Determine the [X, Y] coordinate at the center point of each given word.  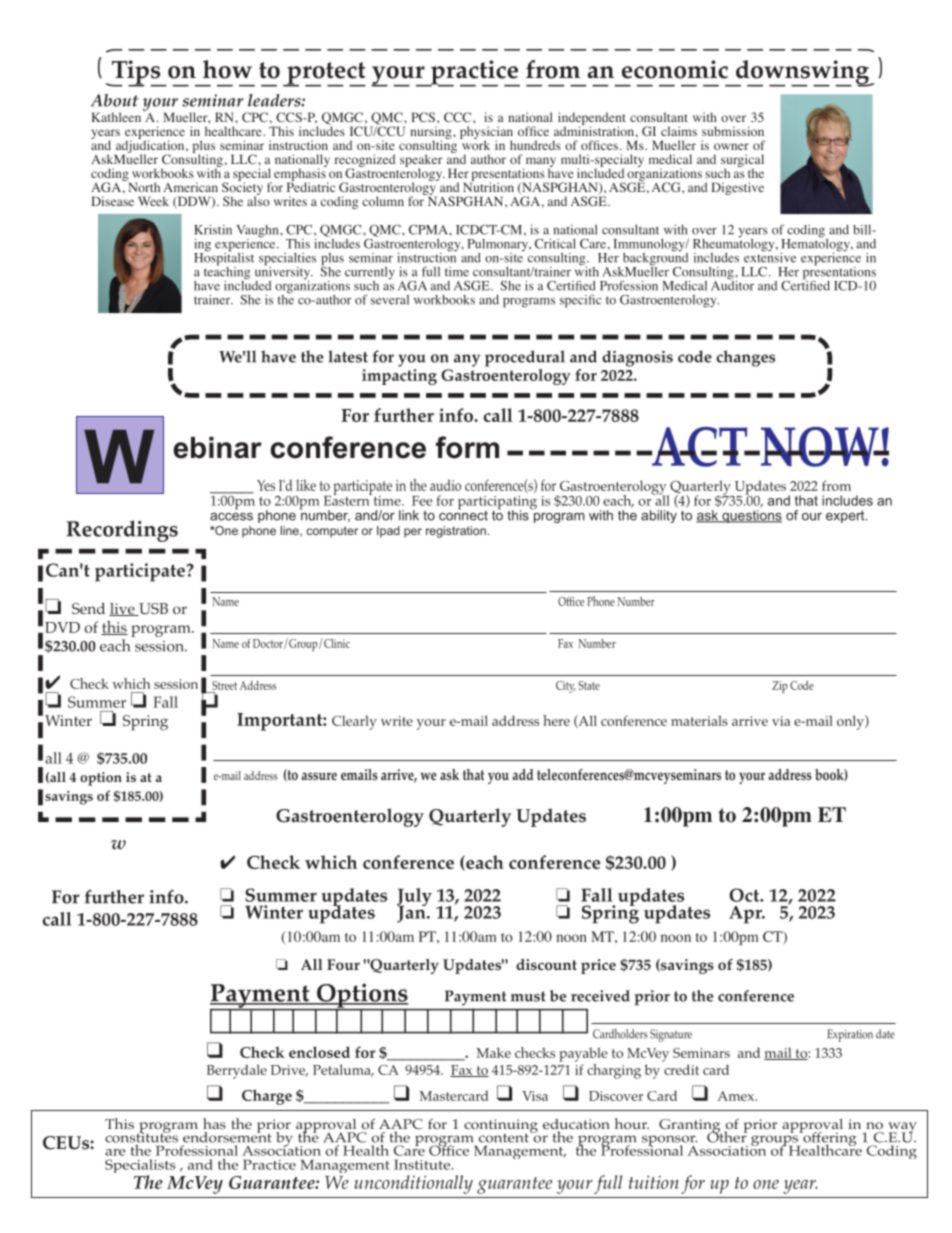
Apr [746, 915]
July [414, 898]
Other [727, 1136]
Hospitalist [224, 259]
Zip [780, 687]
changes [745, 358]
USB [152, 609]
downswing [802, 73]
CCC [459, 117]
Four [343, 965]
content [505, 1137]
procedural [525, 358]
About [115, 100]
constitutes [141, 1136]
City [566, 687]
